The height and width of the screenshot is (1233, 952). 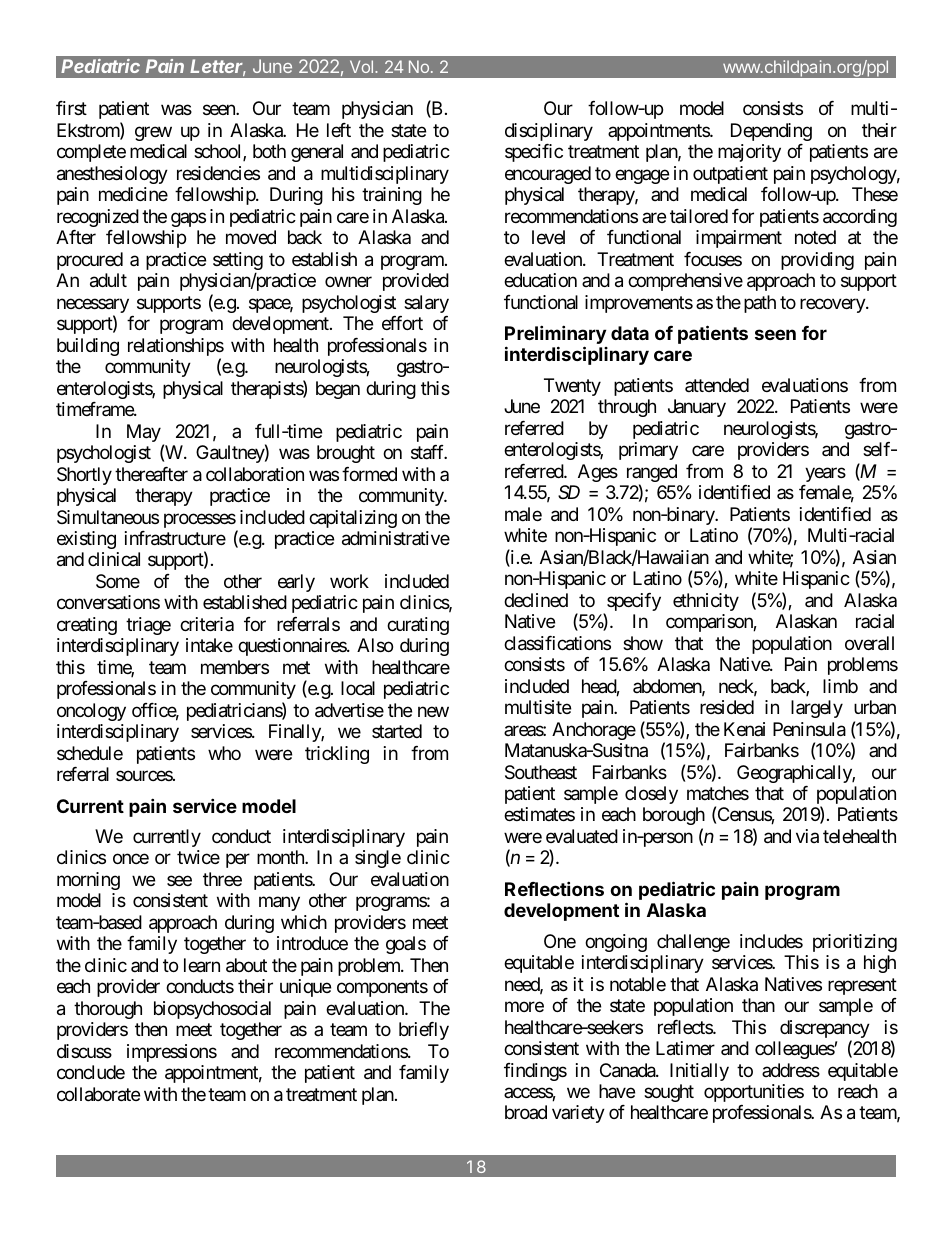 What do you see at coordinates (807, 836) in the screenshot?
I see `via` at bounding box center [807, 836].
